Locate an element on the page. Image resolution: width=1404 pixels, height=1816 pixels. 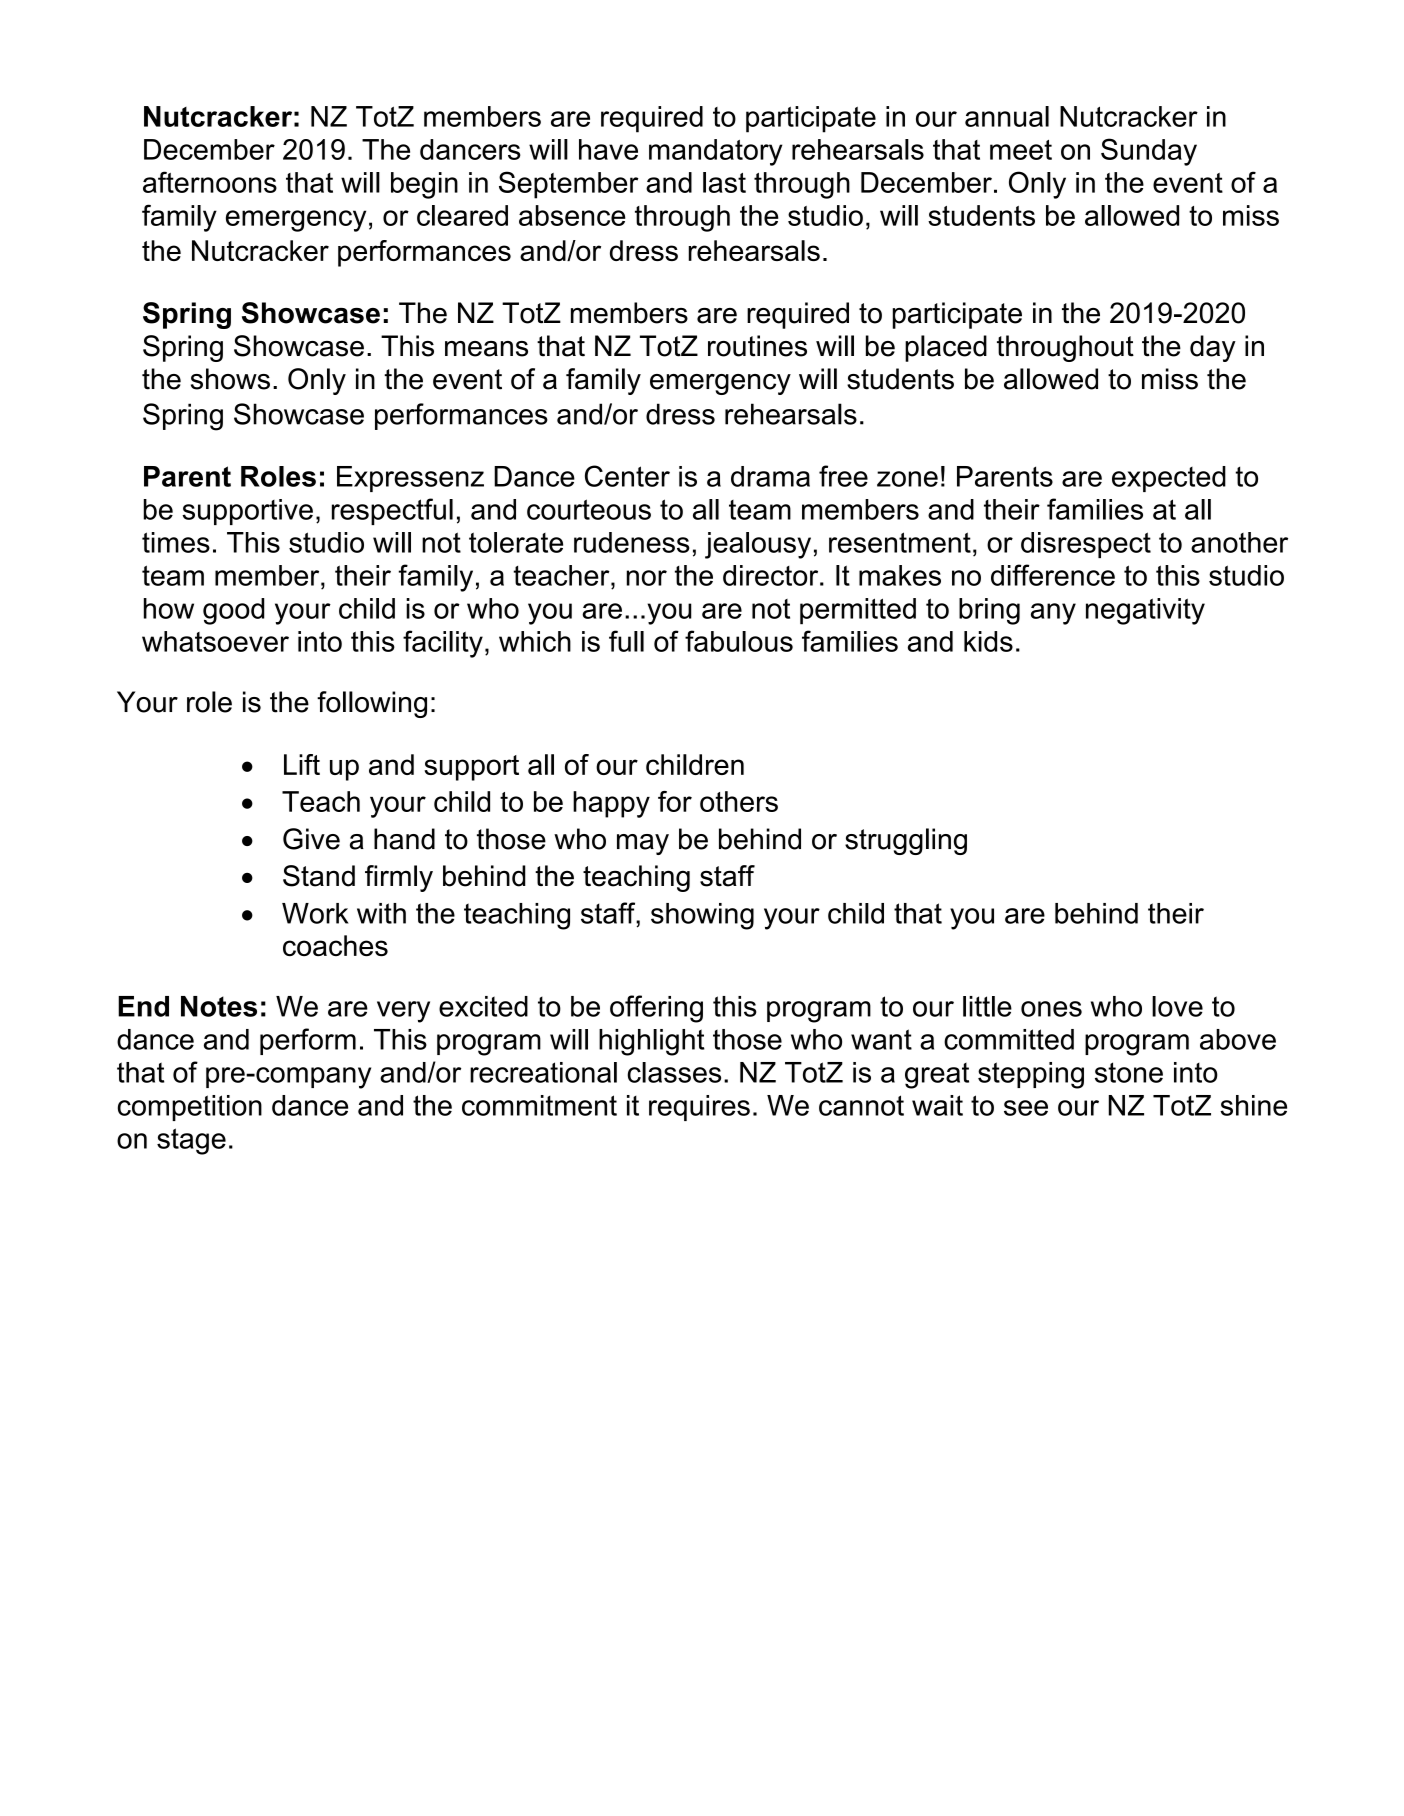
respectful is located at coordinates (392, 511).
